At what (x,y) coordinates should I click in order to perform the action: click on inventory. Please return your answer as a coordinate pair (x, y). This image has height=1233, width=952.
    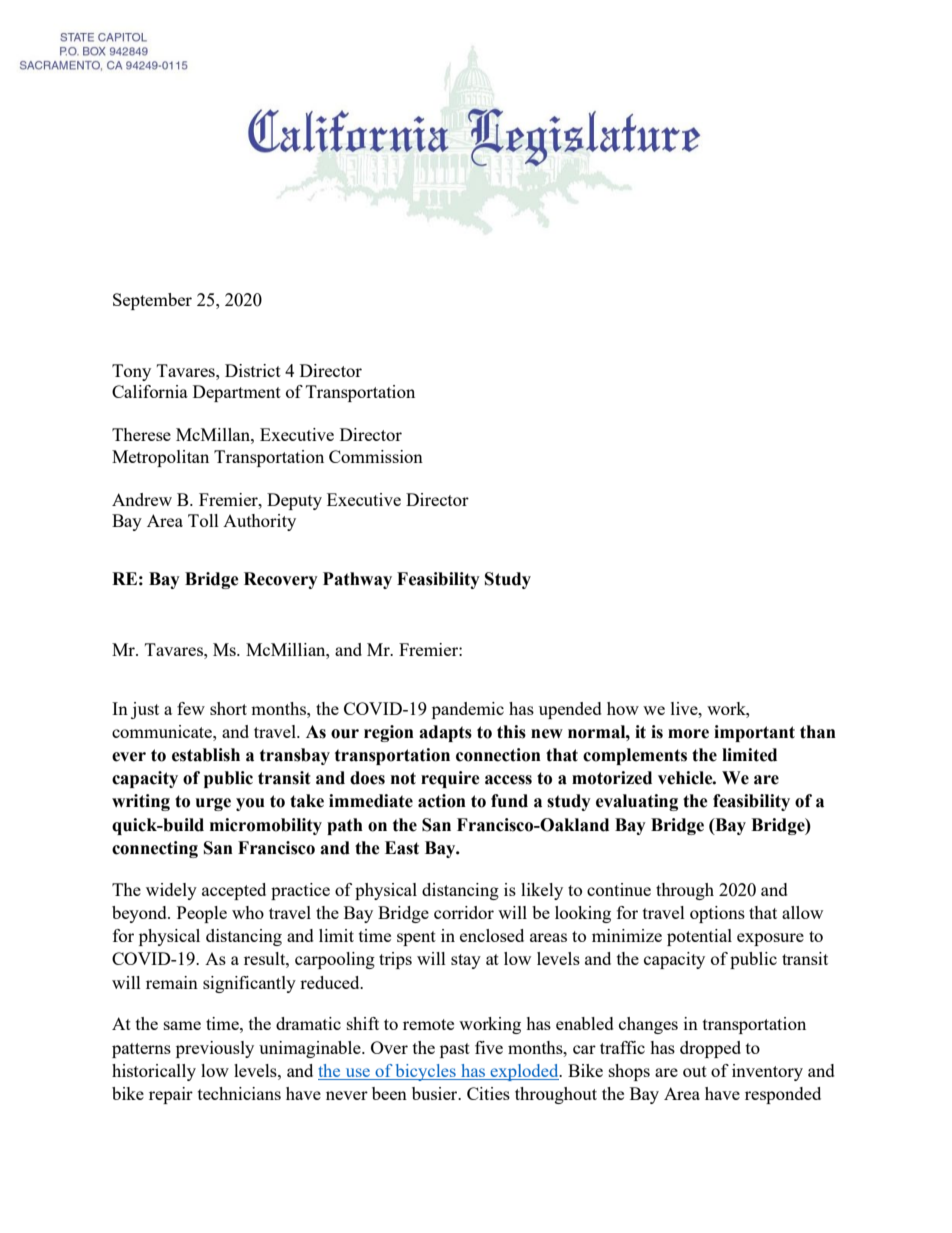
    Looking at the image, I should click on (767, 1072).
